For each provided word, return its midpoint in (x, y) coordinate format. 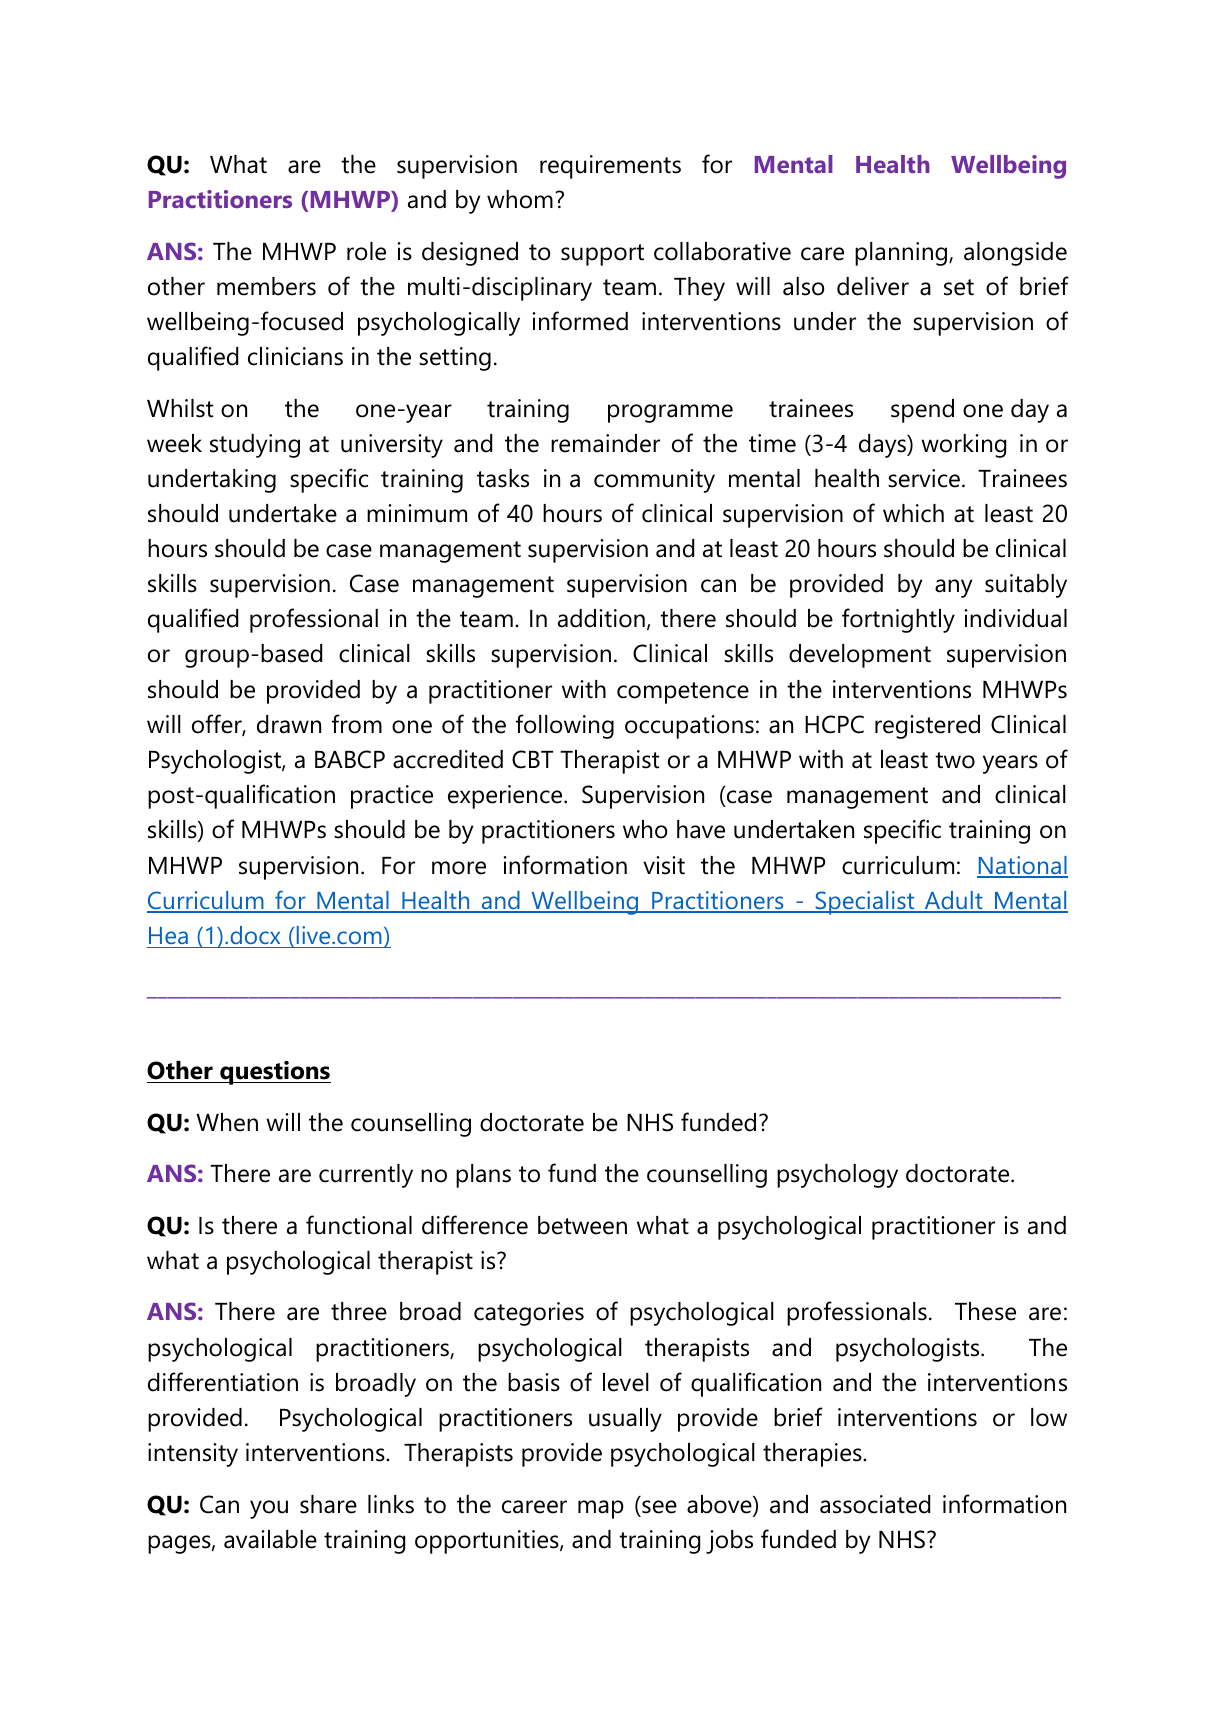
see (659, 1507)
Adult (953, 901)
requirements (610, 167)
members (266, 286)
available (270, 1539)
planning (902, 254)
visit (664, 865)
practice (392, 797)
